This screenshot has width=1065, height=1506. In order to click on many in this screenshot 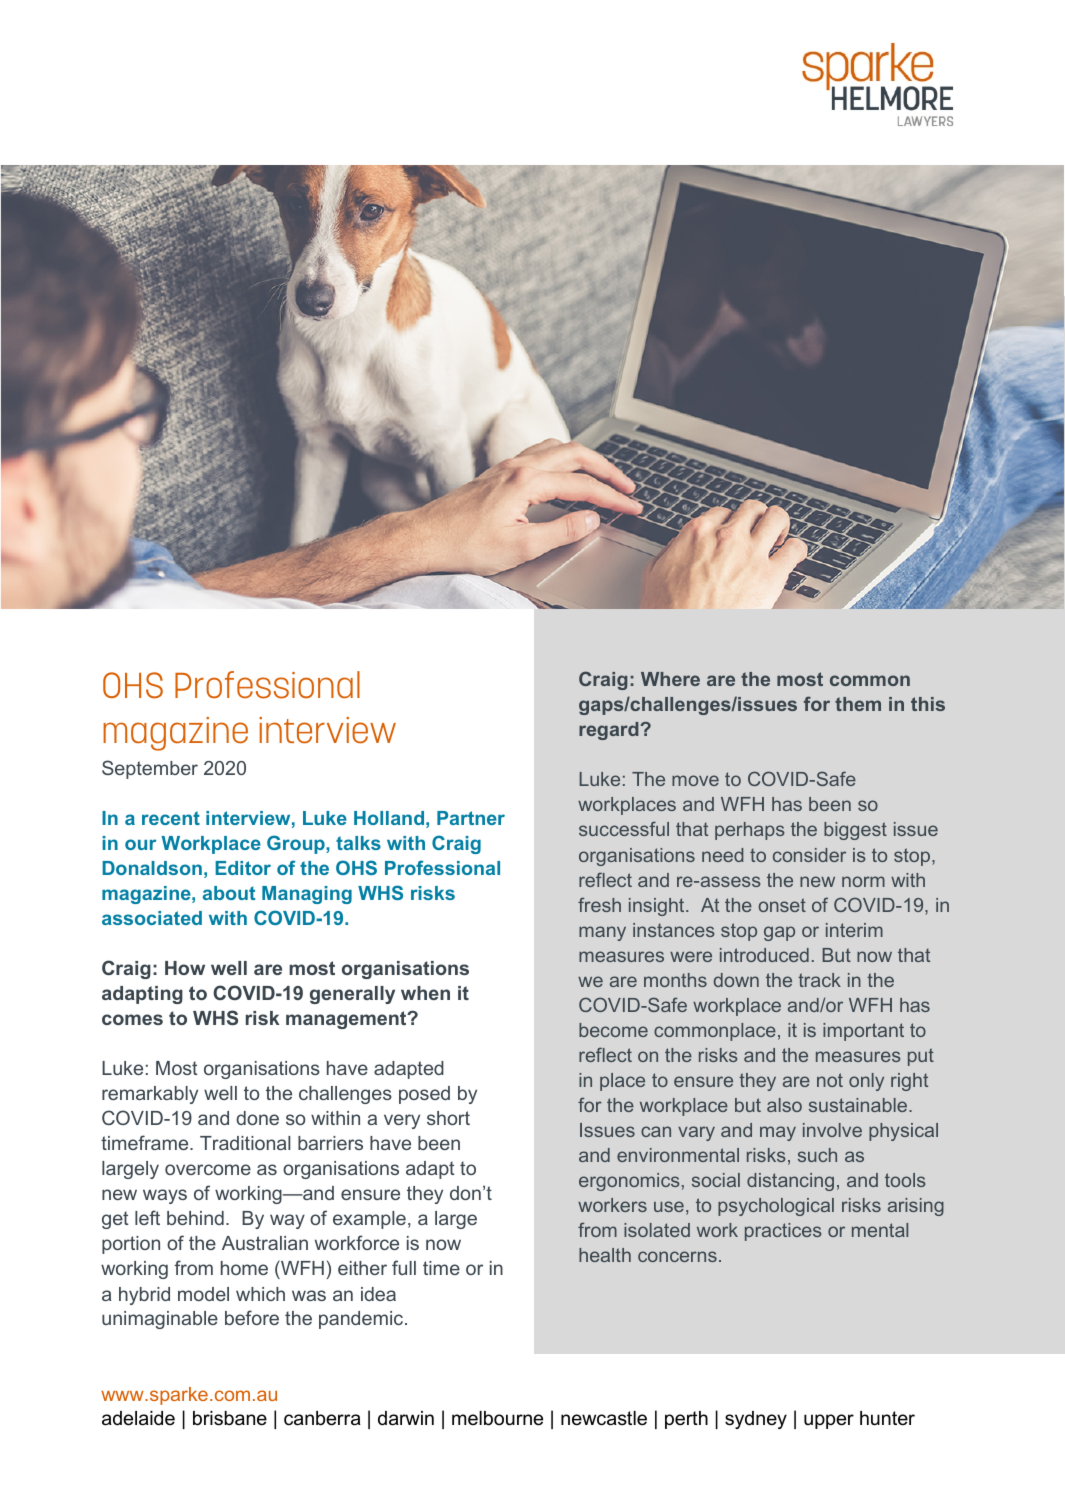, I will do `click(602, 933)`.
